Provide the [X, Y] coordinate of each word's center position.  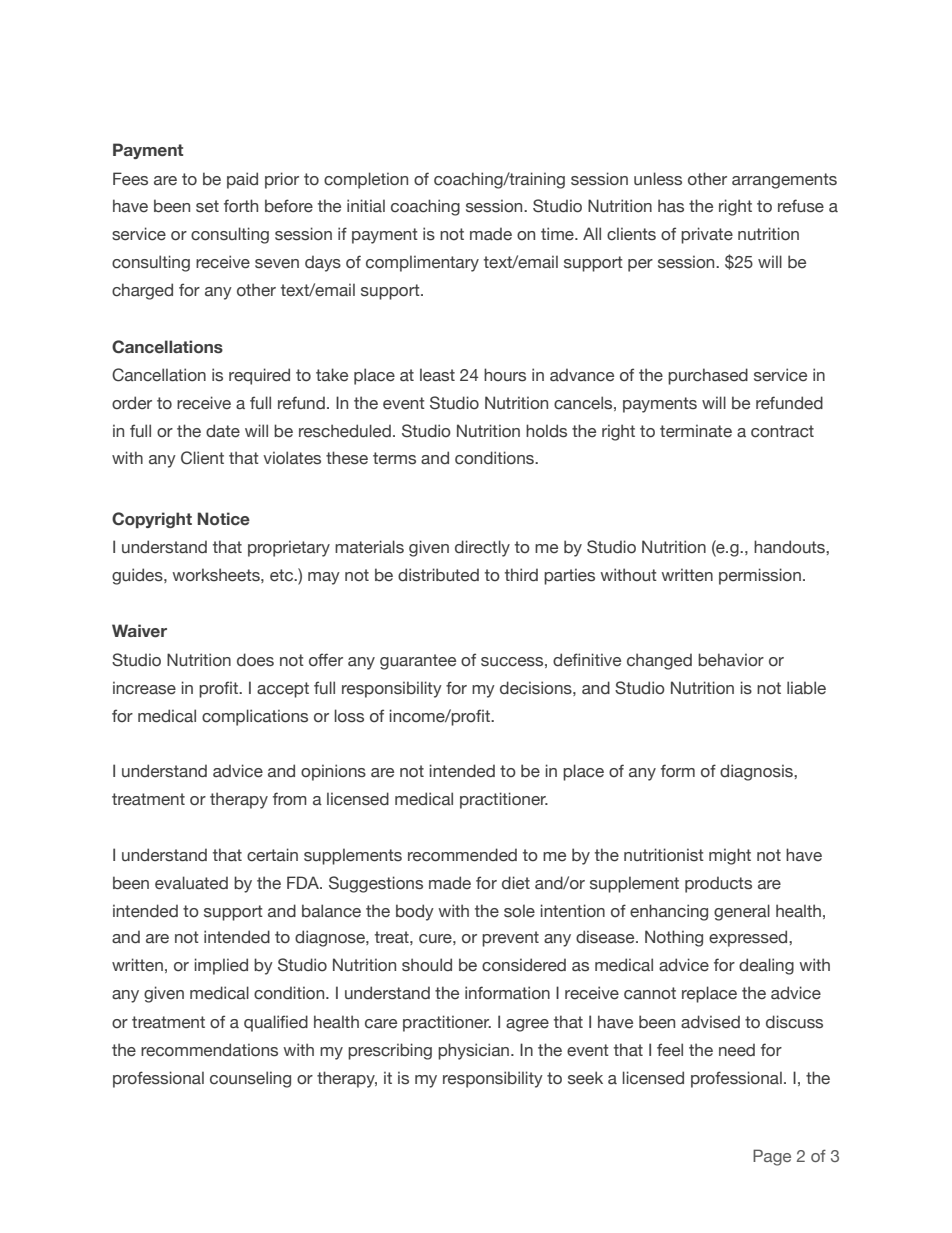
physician [473, 1051]
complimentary [422, 263]
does [255, 660]
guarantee [418, 662]
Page [772, 1157]
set [207, 206]
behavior [731, 660]
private [707, 235]
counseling [250, 1079]
